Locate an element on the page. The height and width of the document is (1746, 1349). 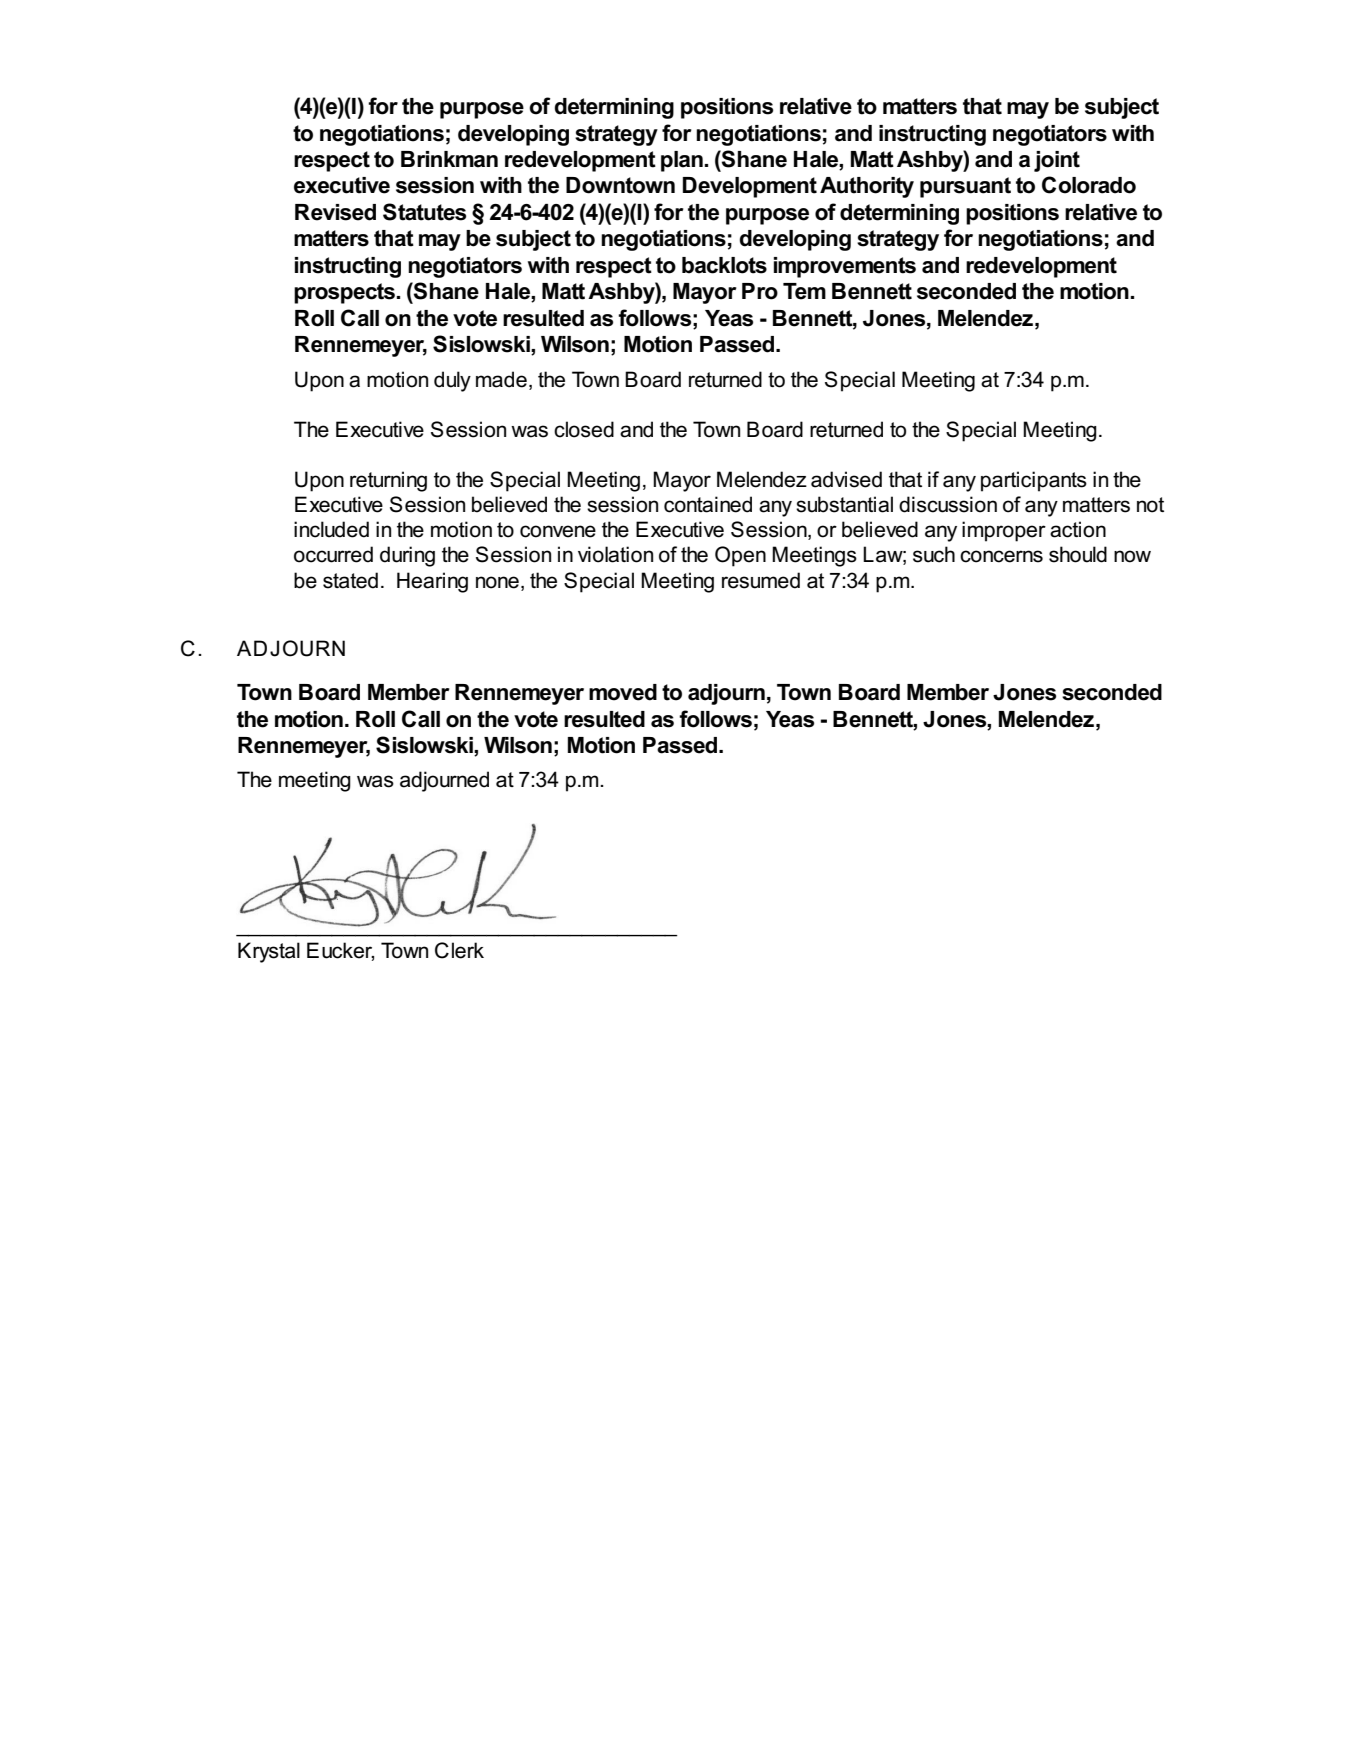
returning is located at coordinates (388, 481).
